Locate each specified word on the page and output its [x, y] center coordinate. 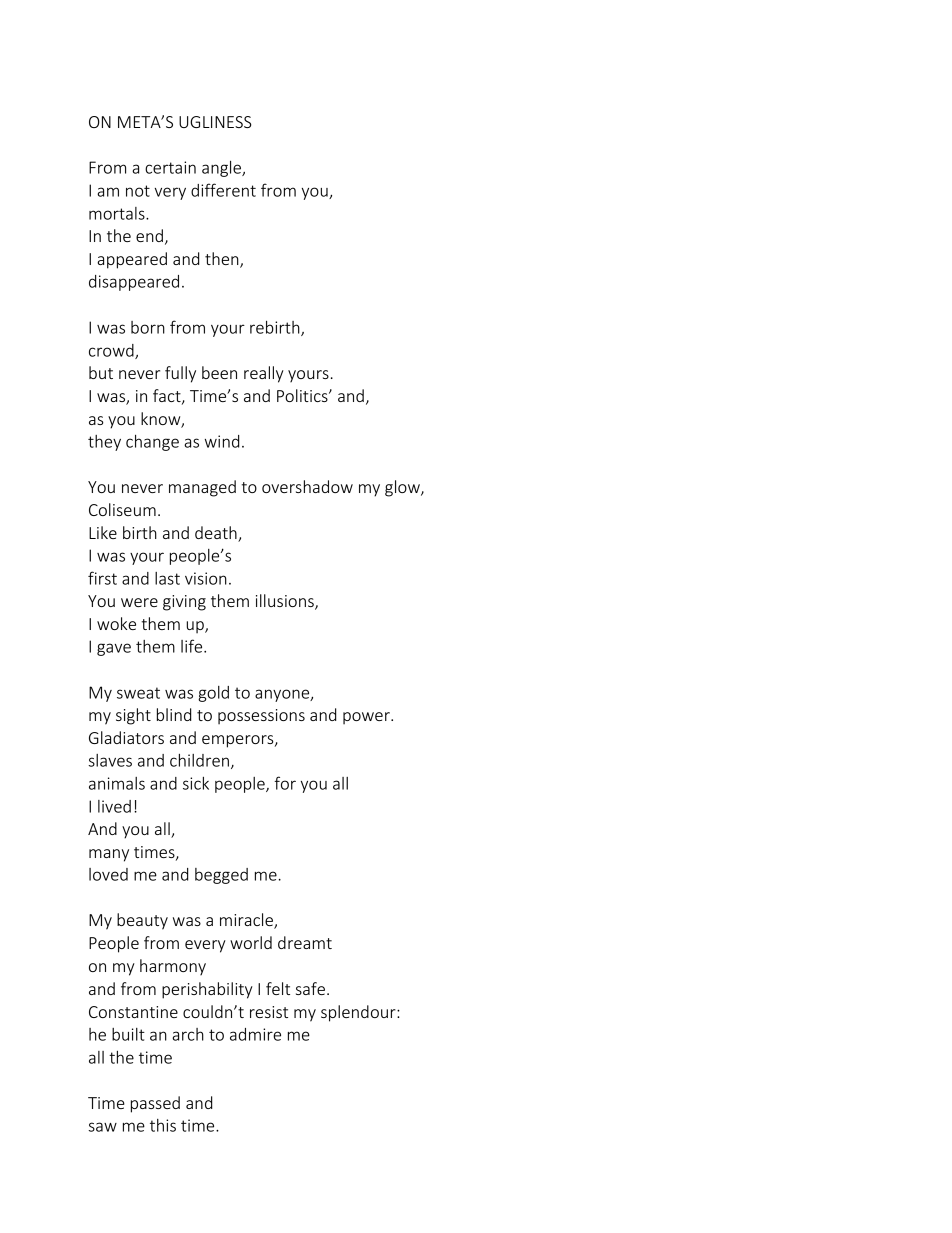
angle [222, 169]
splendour [359, 1013]
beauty [142, 921]
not [138, 191]
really [264, 374]
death [216, 532]
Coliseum [122, 509]
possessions [261, 717]
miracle [247, 921]
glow [403, 488]
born [148, 327]
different [223, 190]
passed [155, 1104]
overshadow [307, 486]
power [367, 718]
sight [133, 716]
